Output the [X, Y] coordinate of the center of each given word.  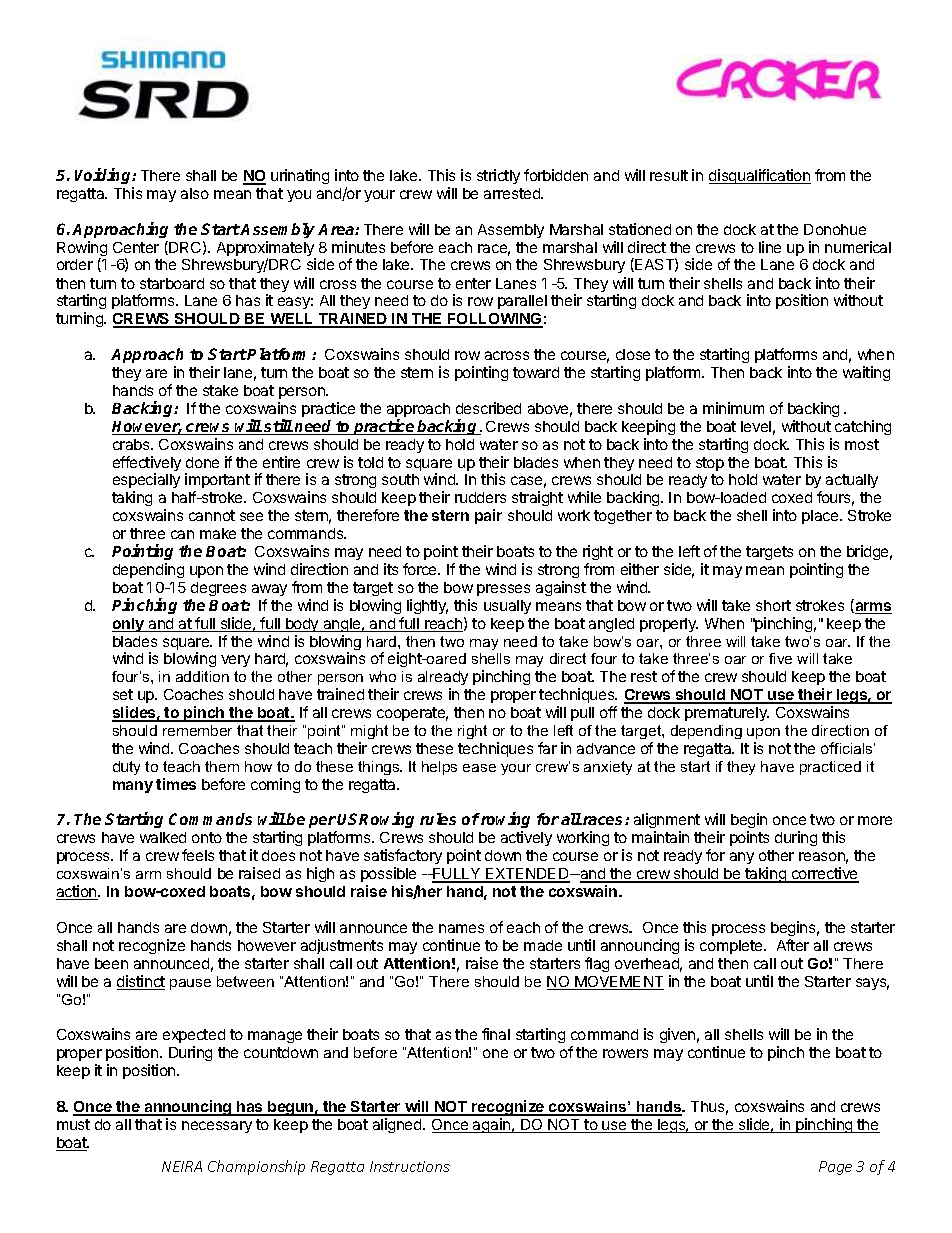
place [821, 517]
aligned [398, 1125]
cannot [212, 515]
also [195, 193]
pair [488, 516]
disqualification [760, 176]
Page [835, 1168]
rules [438, 819]
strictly [498, 176]
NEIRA [182, 1166]
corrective [824, 874]
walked [163, 837]
